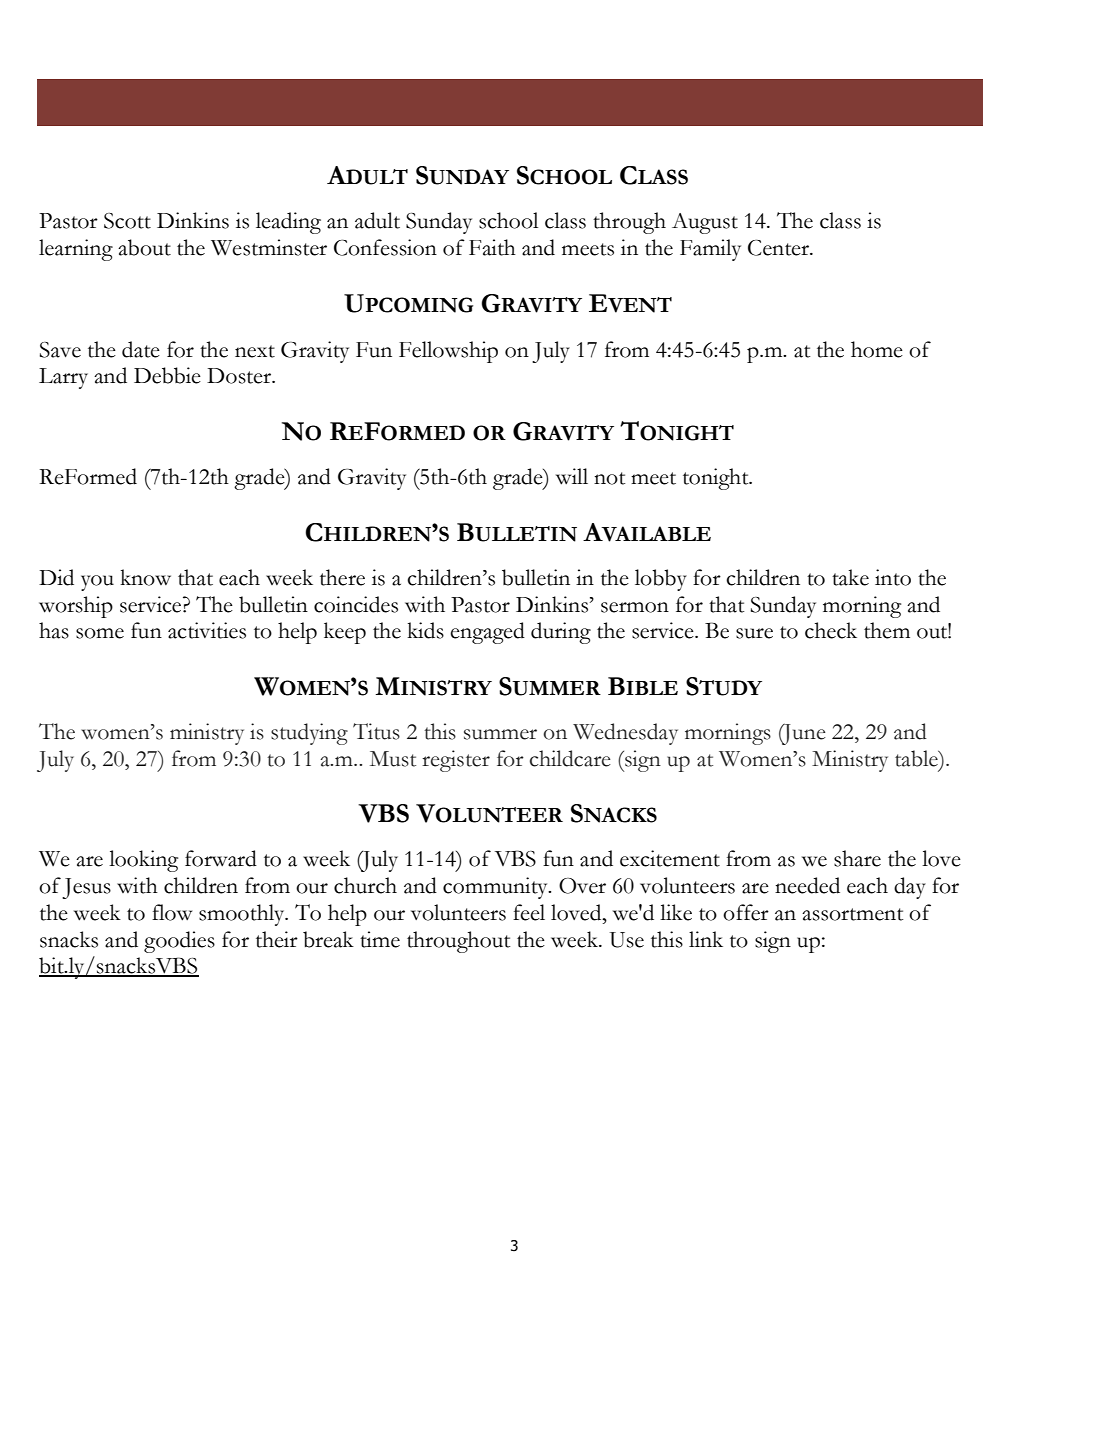 Image resolution: width=1118 pixels, height=1447 pixels. I want to click on about, so click(144, 247).
